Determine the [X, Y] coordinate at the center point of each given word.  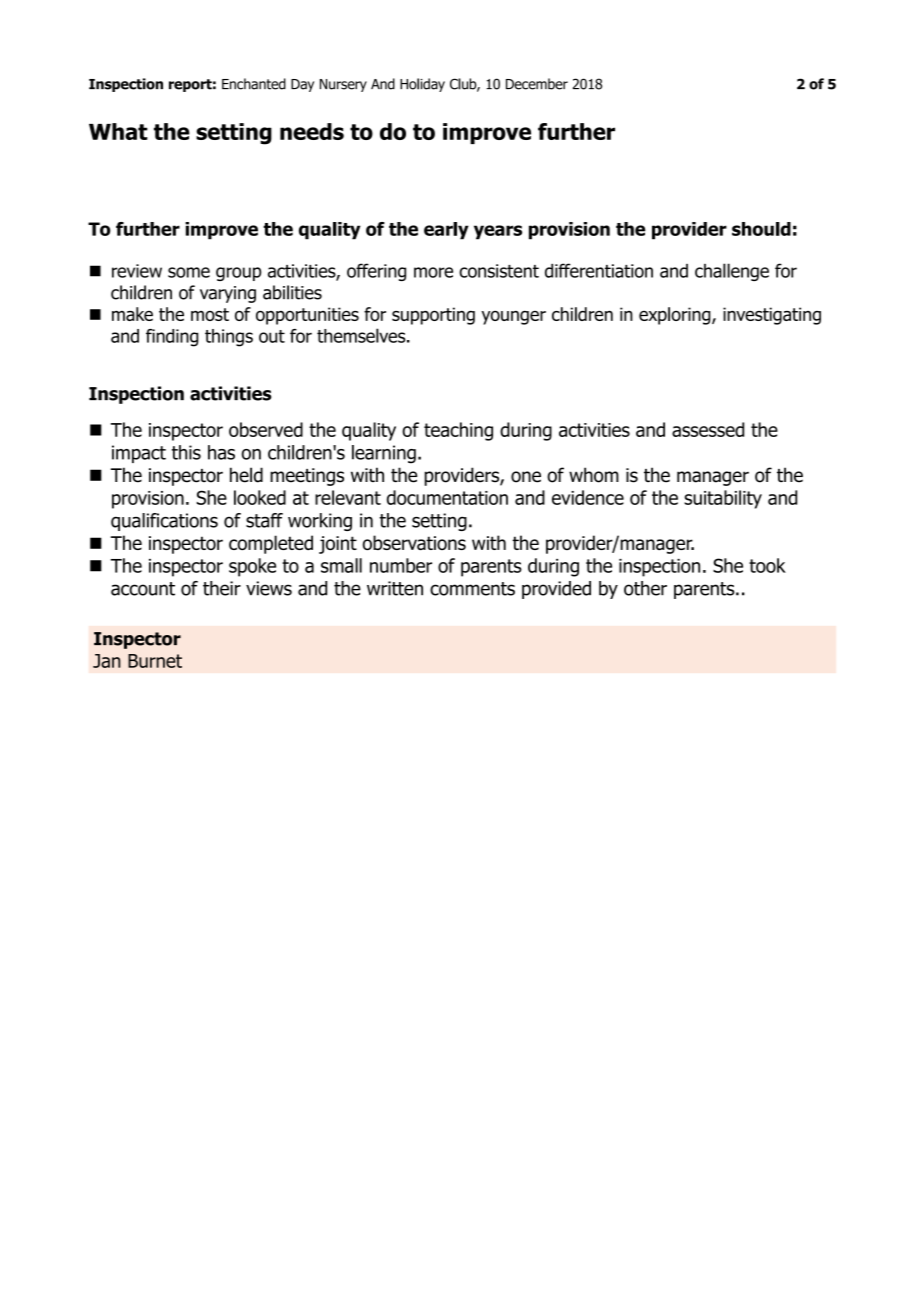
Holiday [422, 85]
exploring [676, 316]
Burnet [155, 661]
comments [472, 589]
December [537, 84]
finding [172, 338]
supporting [433, 316]
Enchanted [254, 84]
